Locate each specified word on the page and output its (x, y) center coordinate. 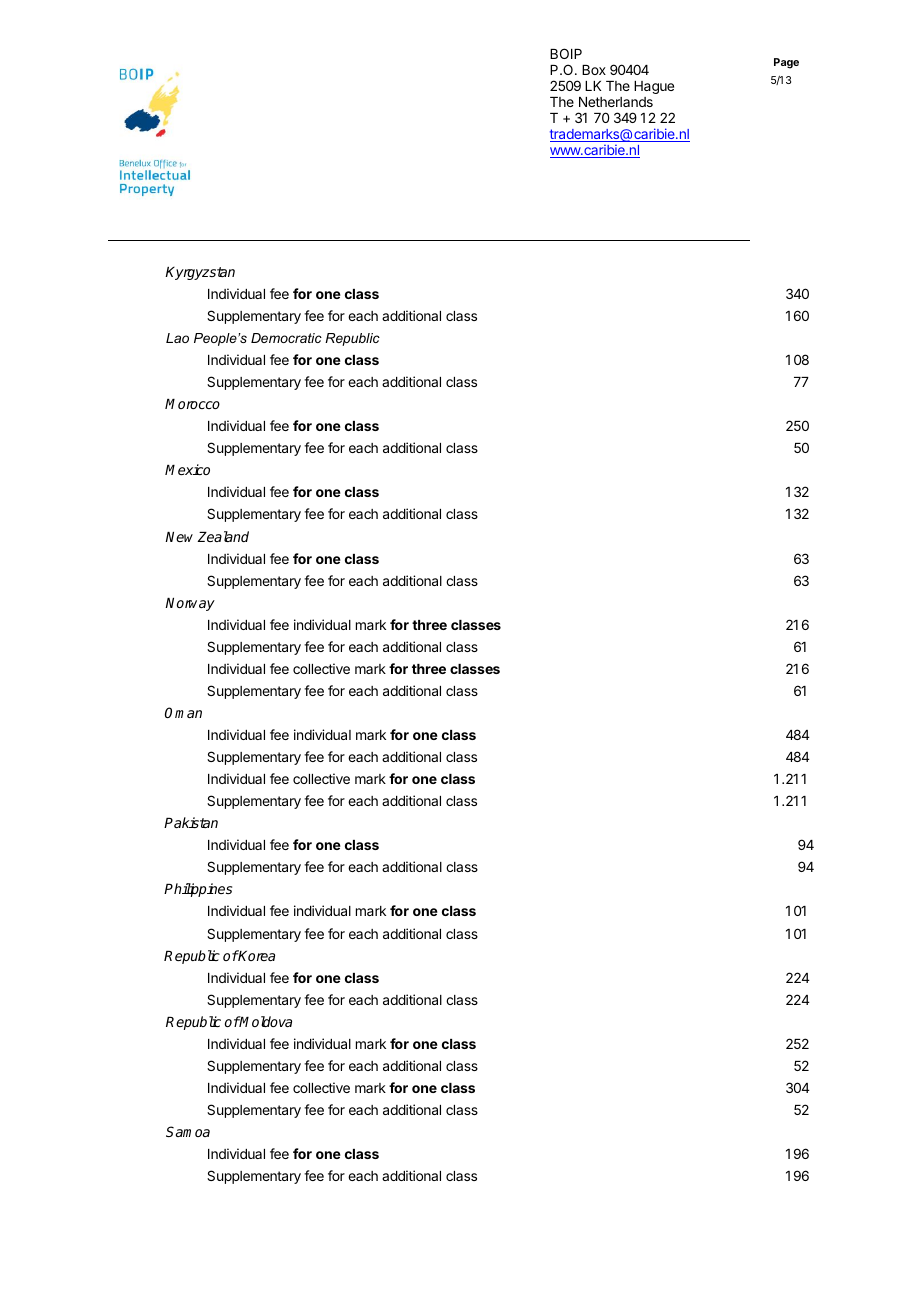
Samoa (188, 1131)
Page (786, 63)
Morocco (192, 404)
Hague (654, 87)
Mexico (187, 469)
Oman (183, 712)
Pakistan (191, 822)
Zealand (223, 536)
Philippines (198, 890)
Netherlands (616, 102)
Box (594, 70)
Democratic (286, 338)
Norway (190, 604)
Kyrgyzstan (200, 273)
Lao (177, 338)
